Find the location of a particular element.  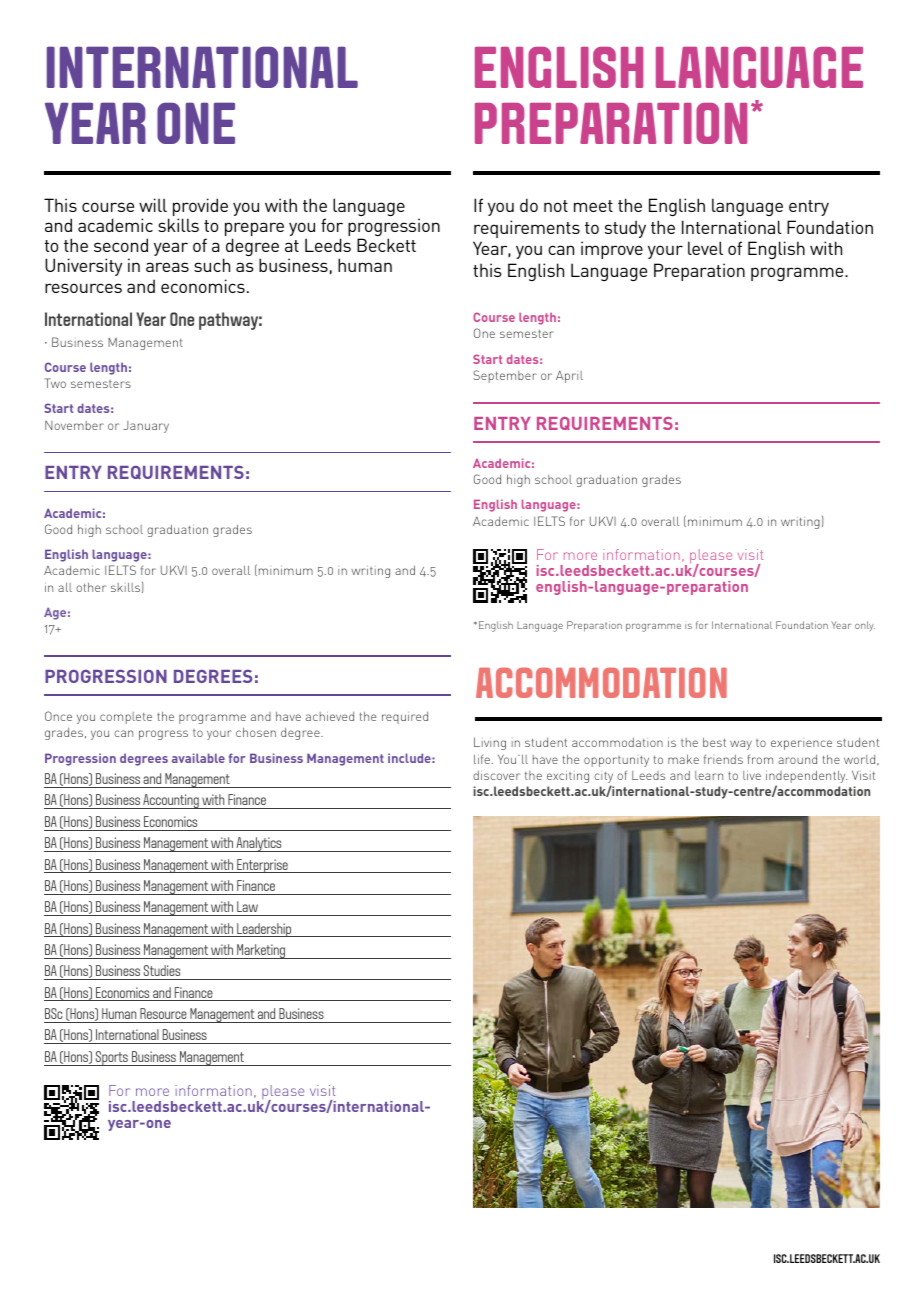

life is located at coordinates (482, 759).
